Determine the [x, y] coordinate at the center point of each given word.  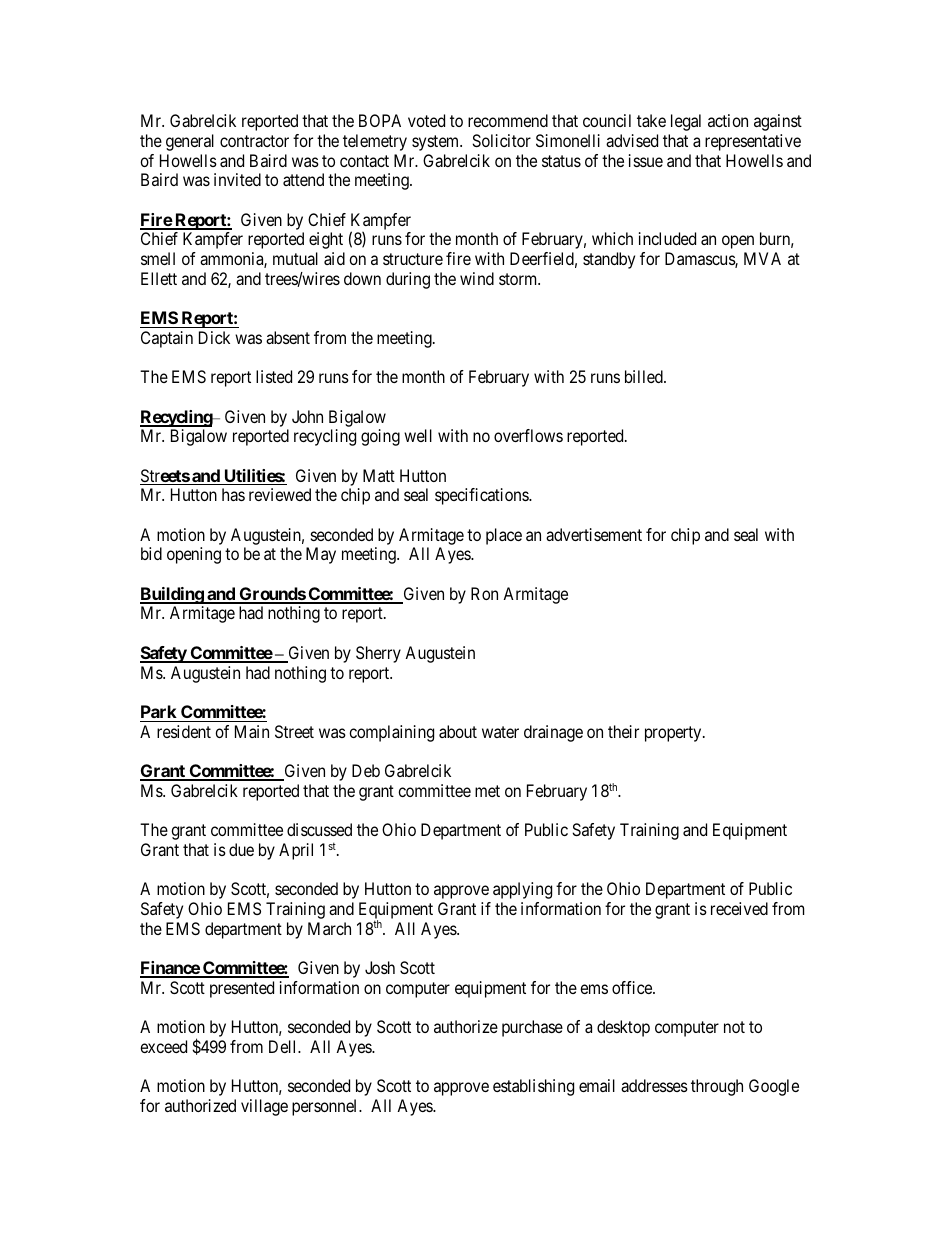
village [264, 1107]
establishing [533, 1087]
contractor [254, 141]
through [717, 1087]
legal [686, 122]
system [437, 143]
